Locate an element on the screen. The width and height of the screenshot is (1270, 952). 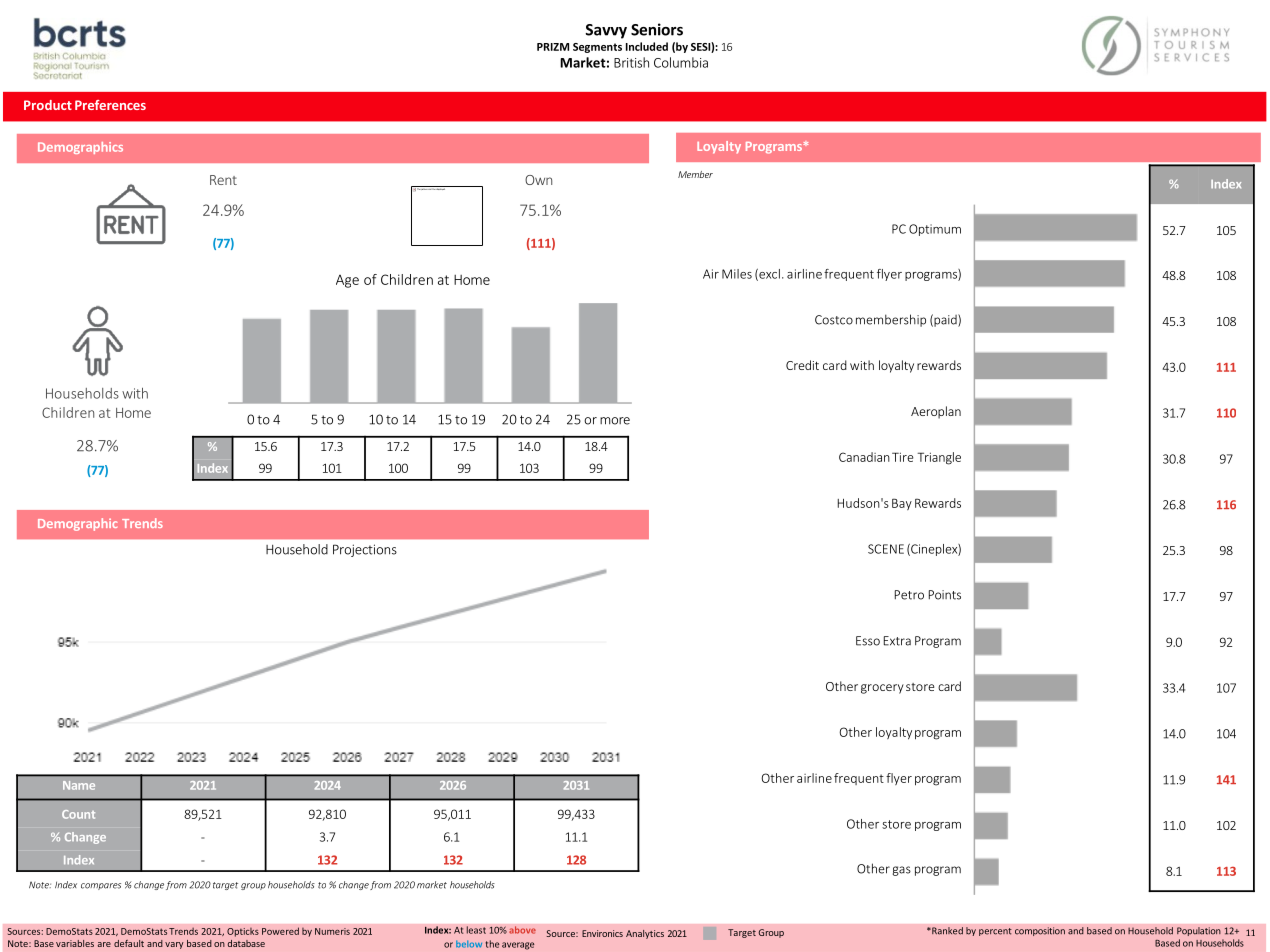
Columbia is located at coordinates (681, 62).
